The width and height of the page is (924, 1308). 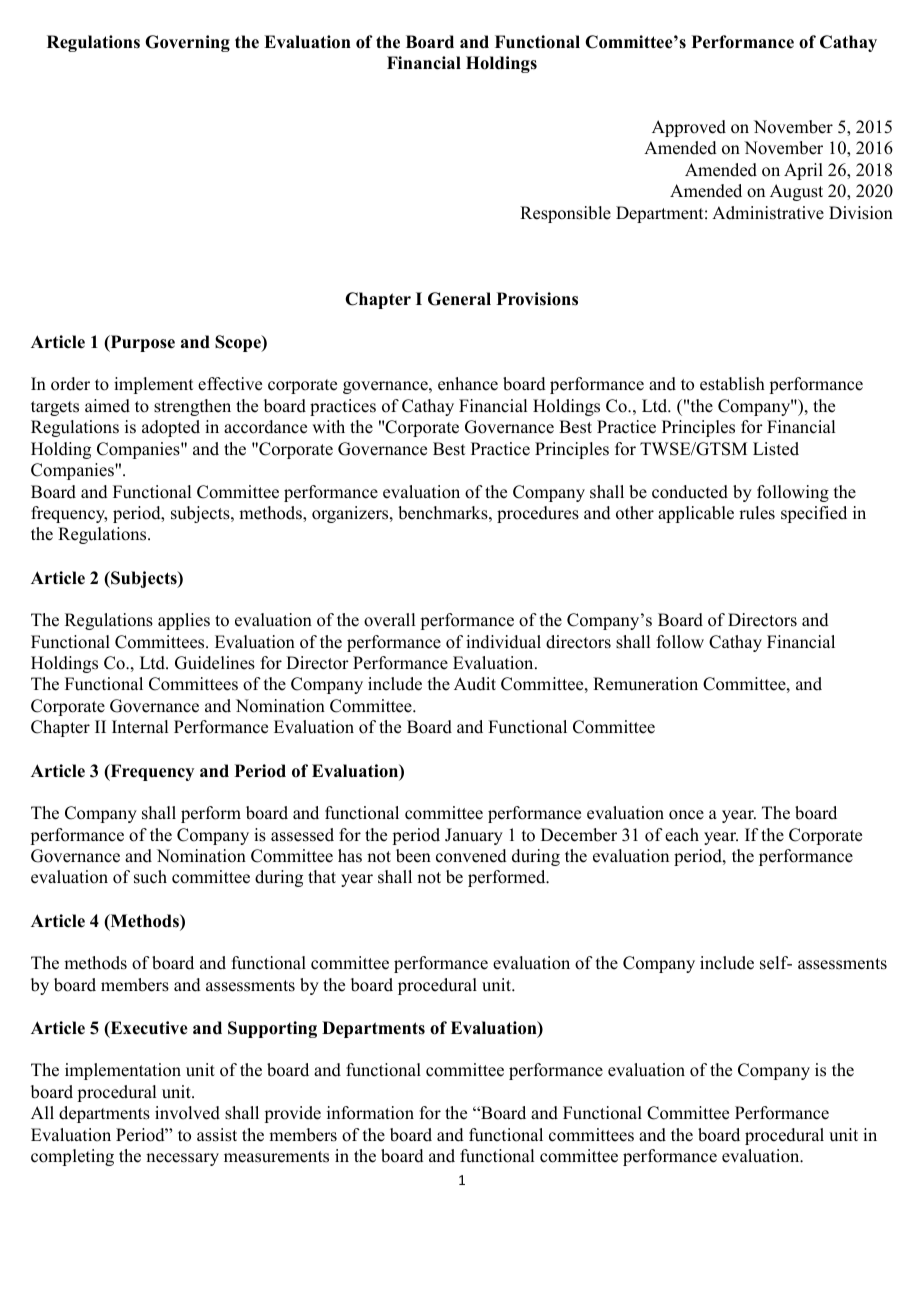 I want to click on Approved, so click(x=689, y=128).
